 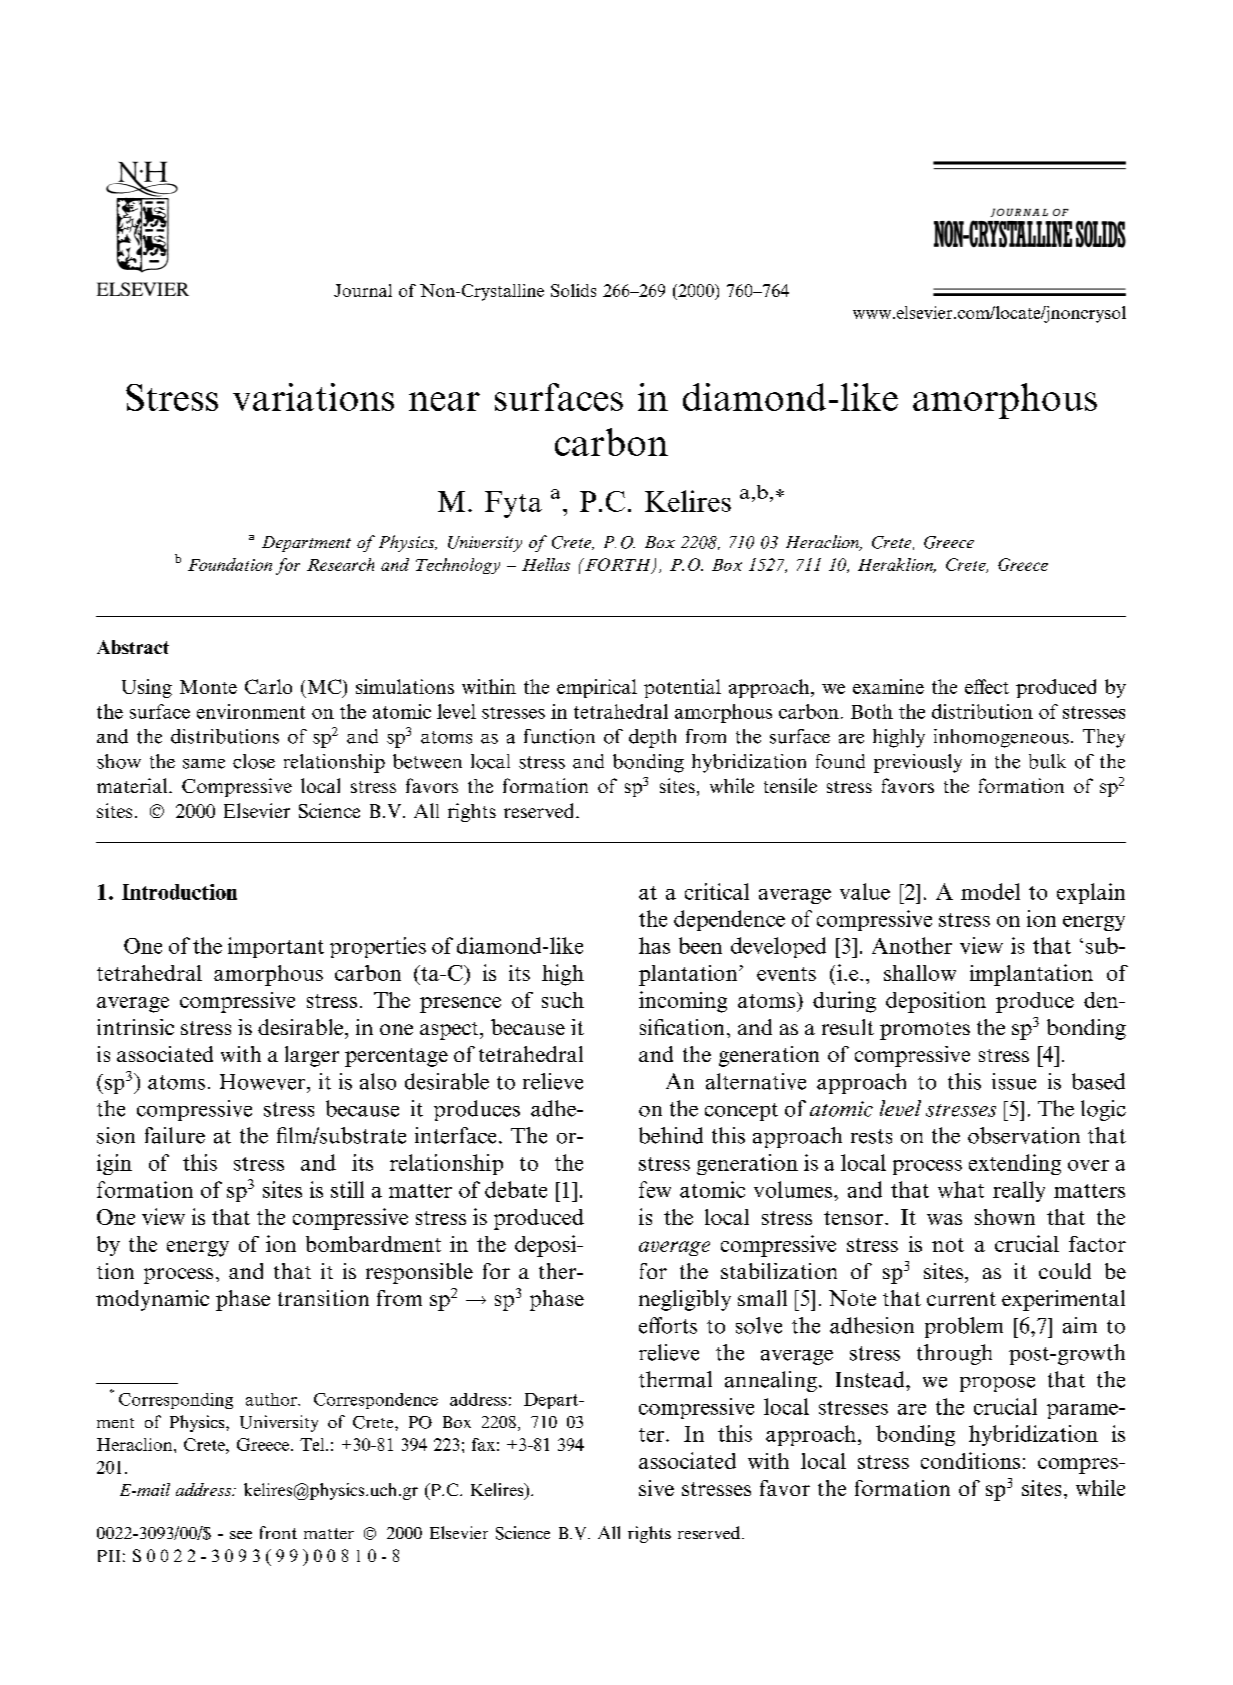 I want to click on annealing, so click(x=771, y=1381).
